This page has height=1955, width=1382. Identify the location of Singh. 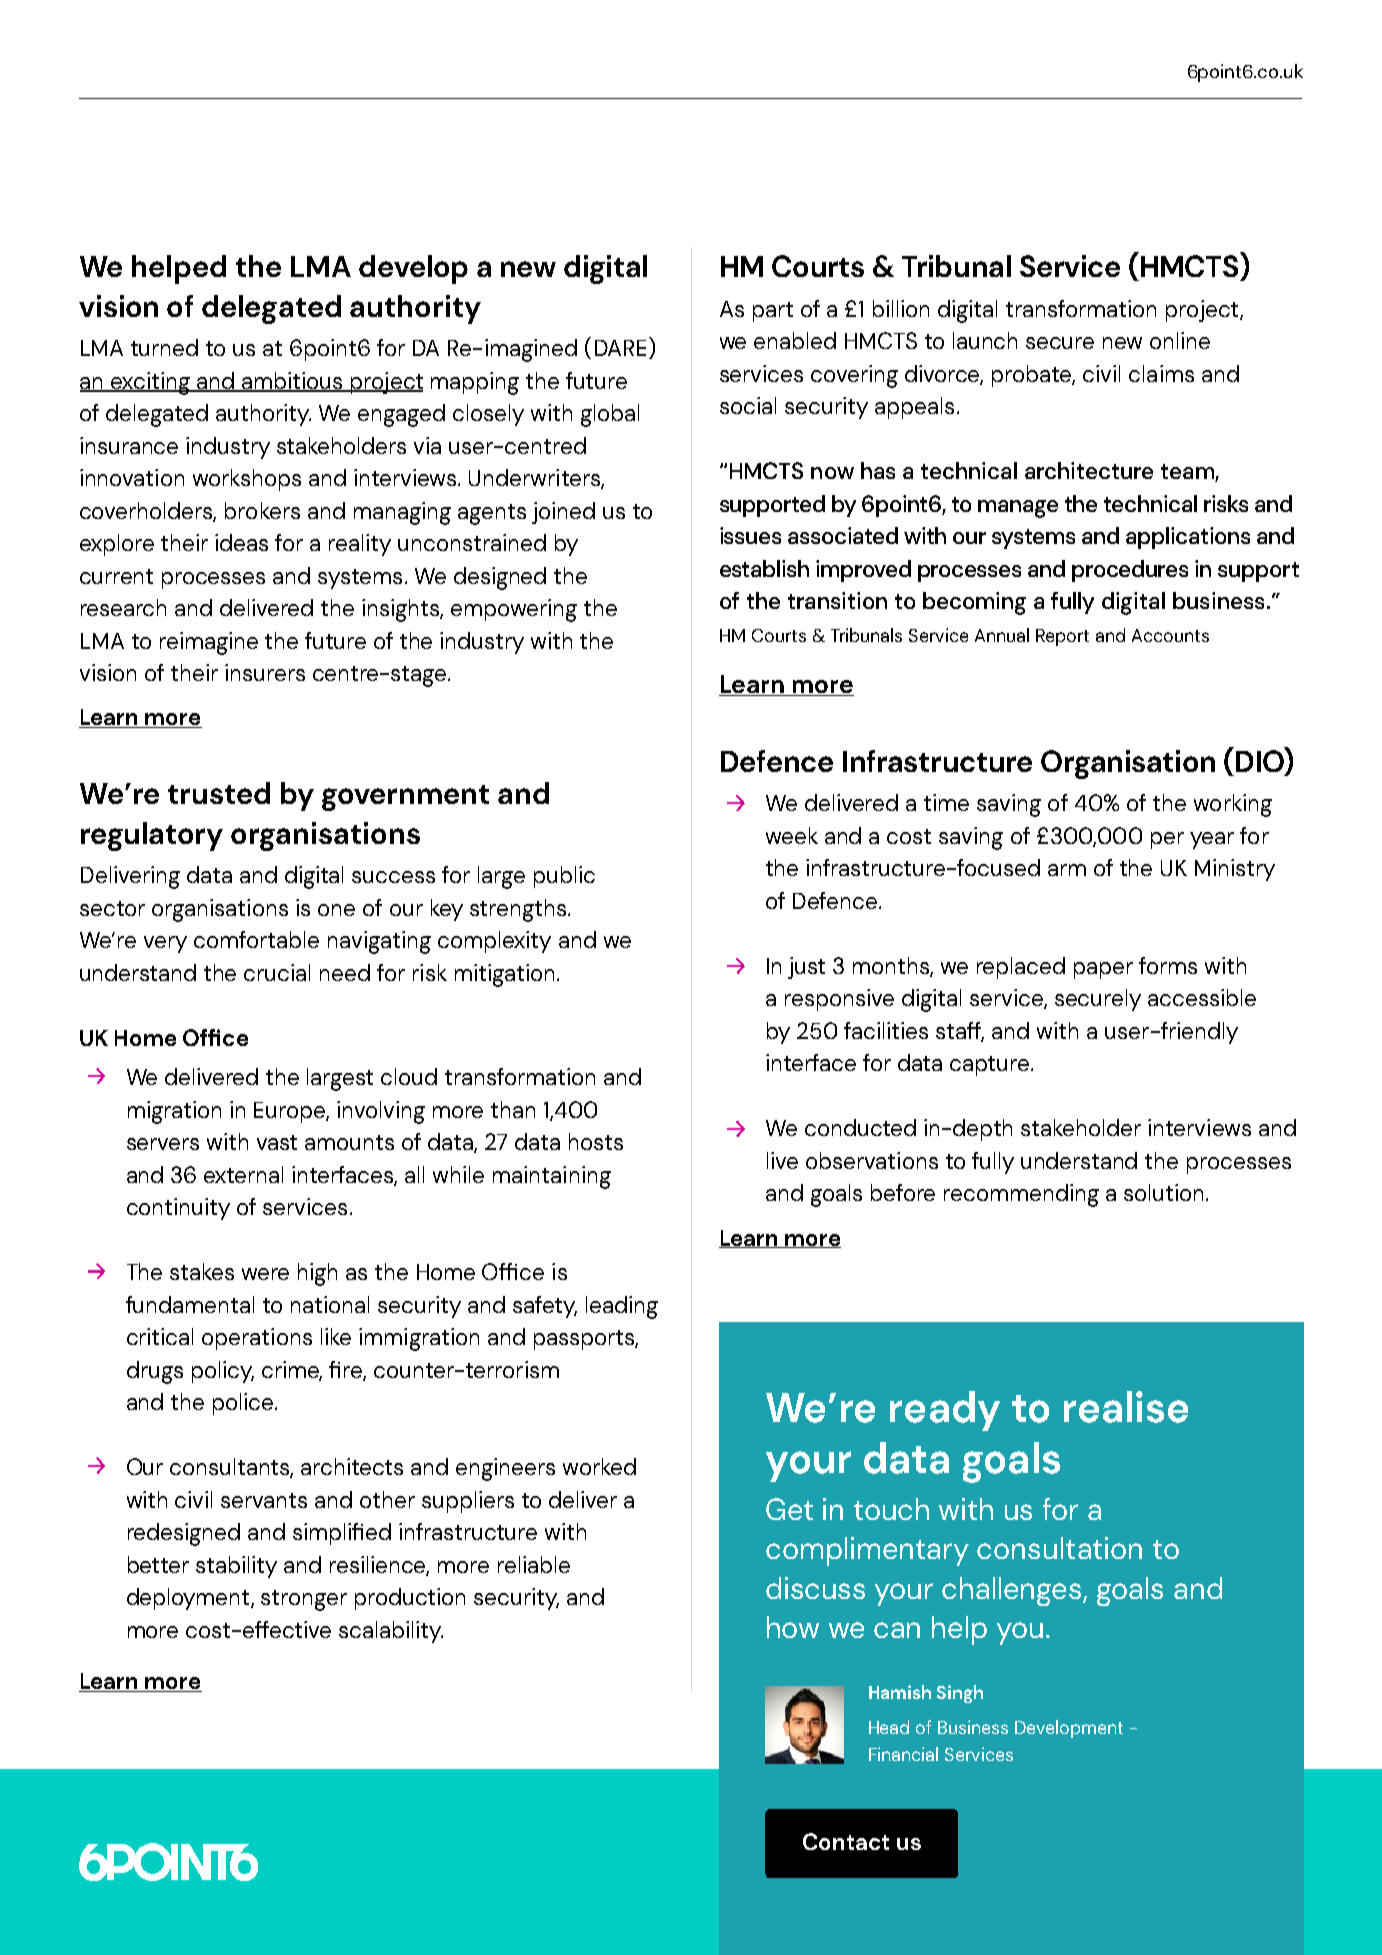
(960, 1694).
